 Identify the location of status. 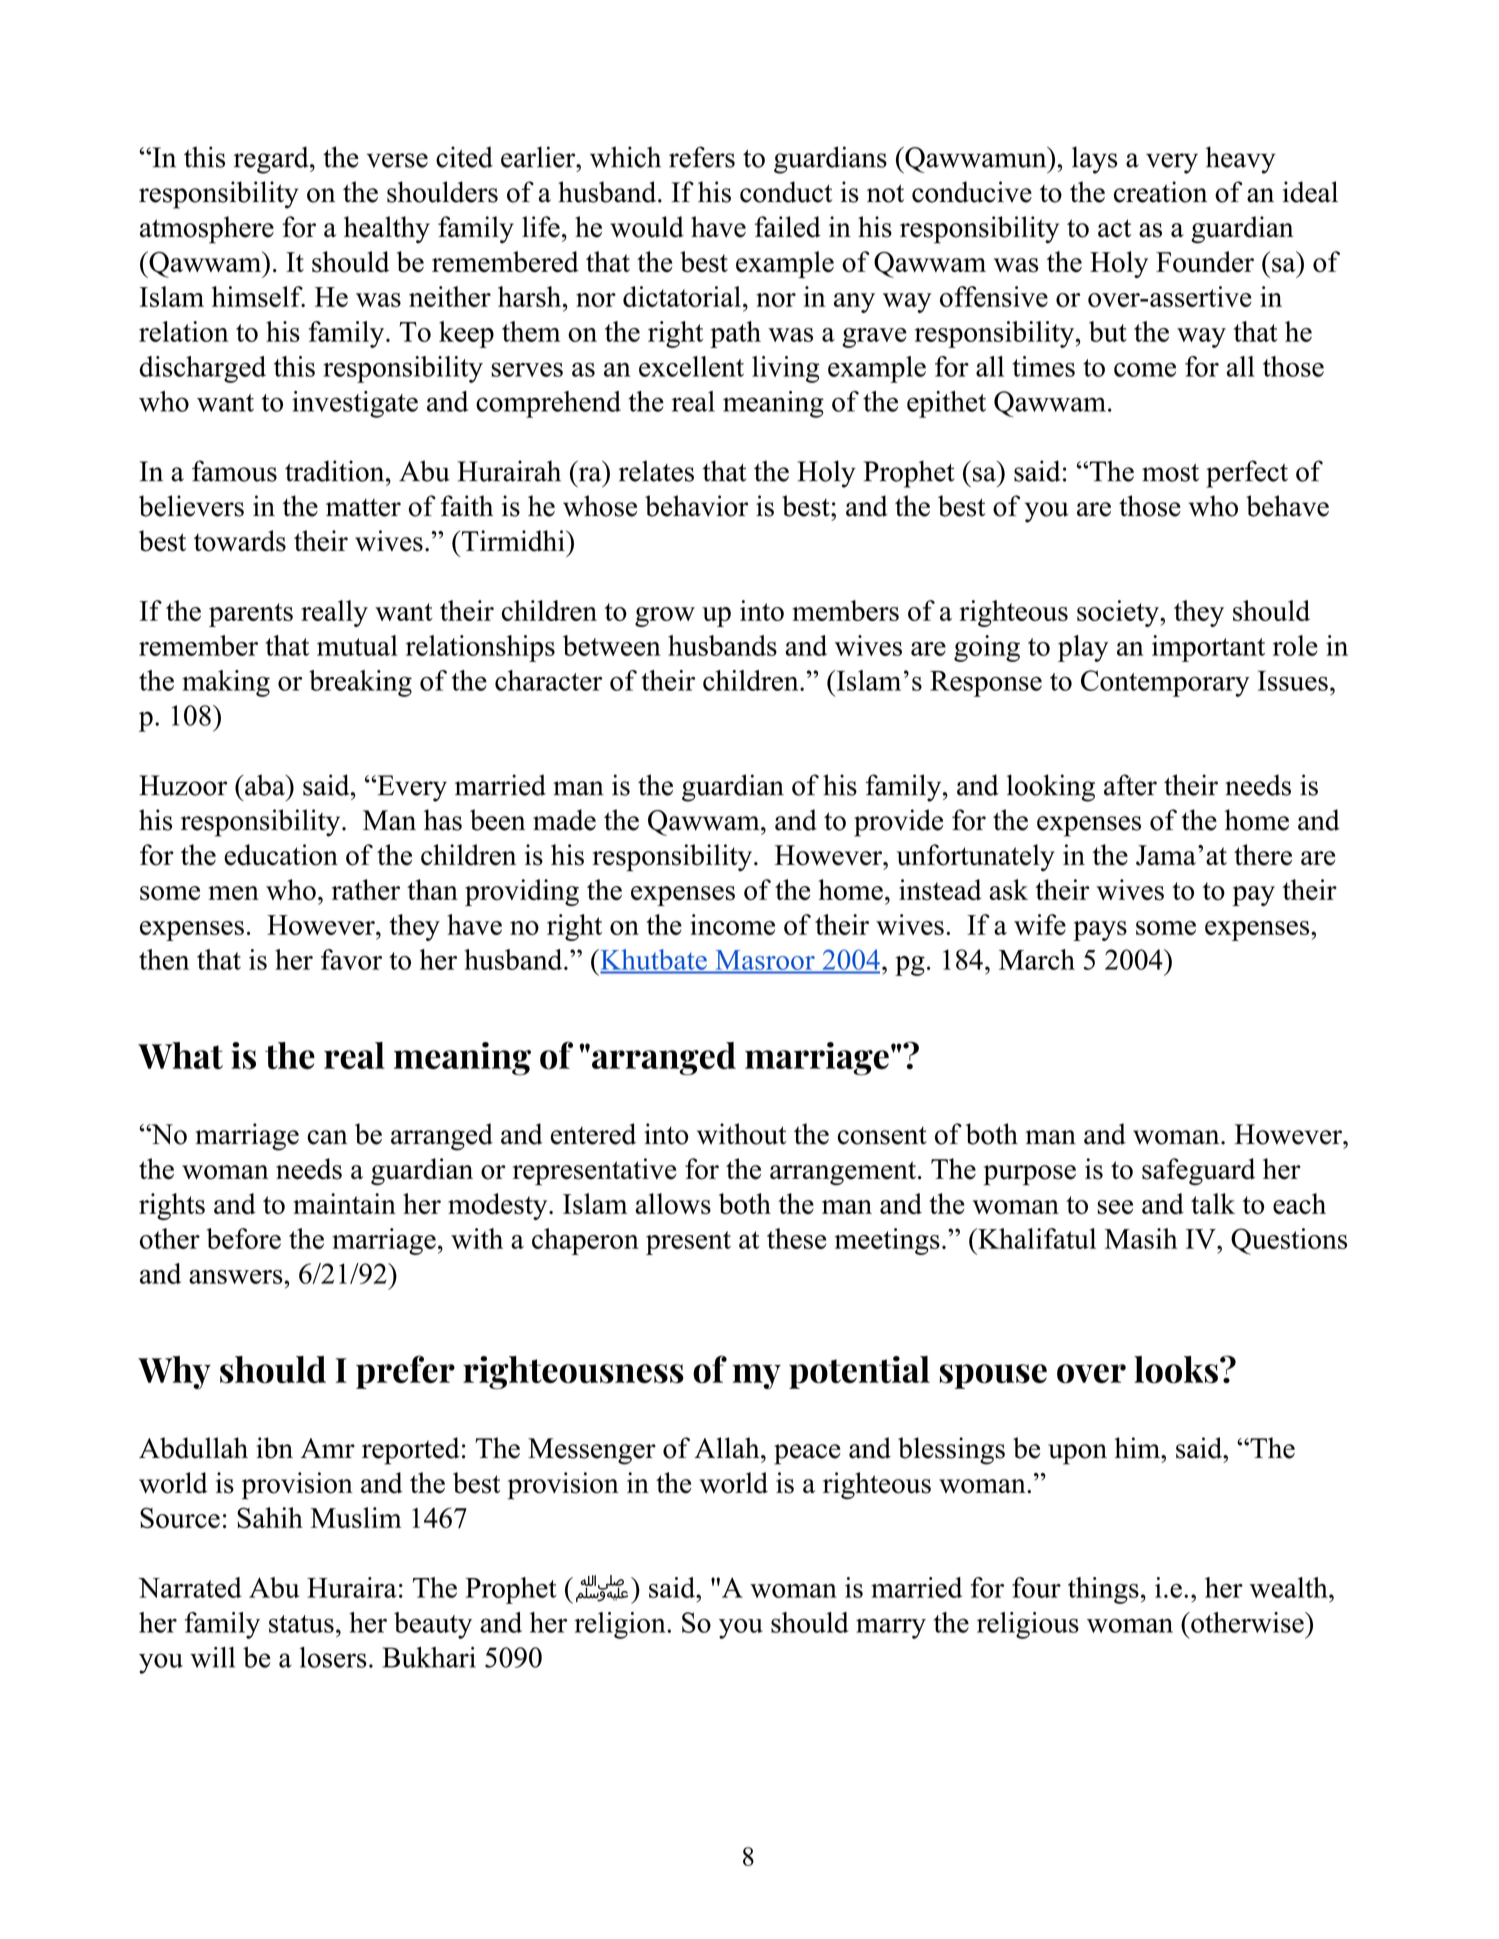
(301, 1624).
